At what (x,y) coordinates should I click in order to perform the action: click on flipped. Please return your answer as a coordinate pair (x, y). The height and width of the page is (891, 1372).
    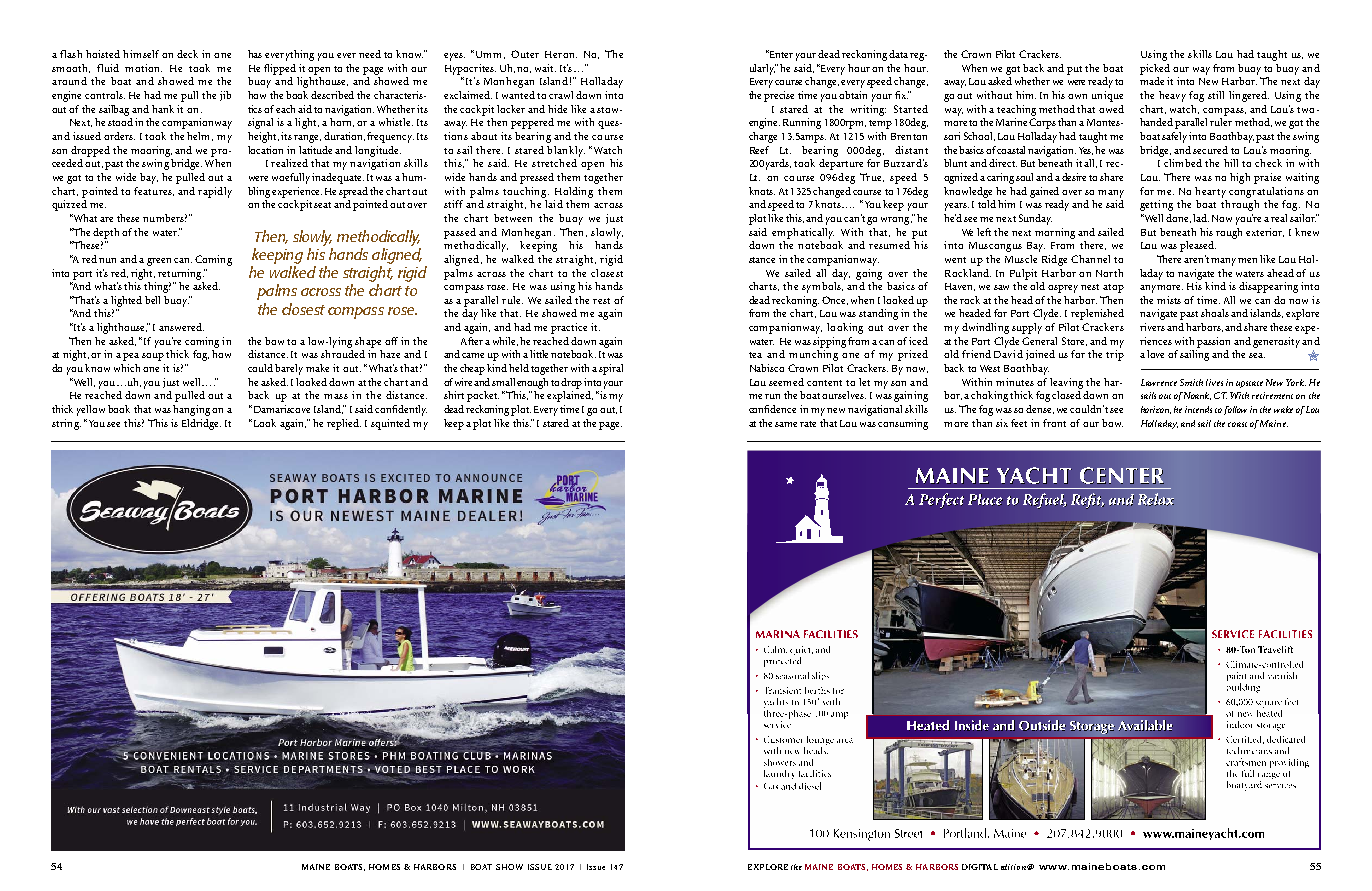
    Looking at the image, I should click on (280, 69).
